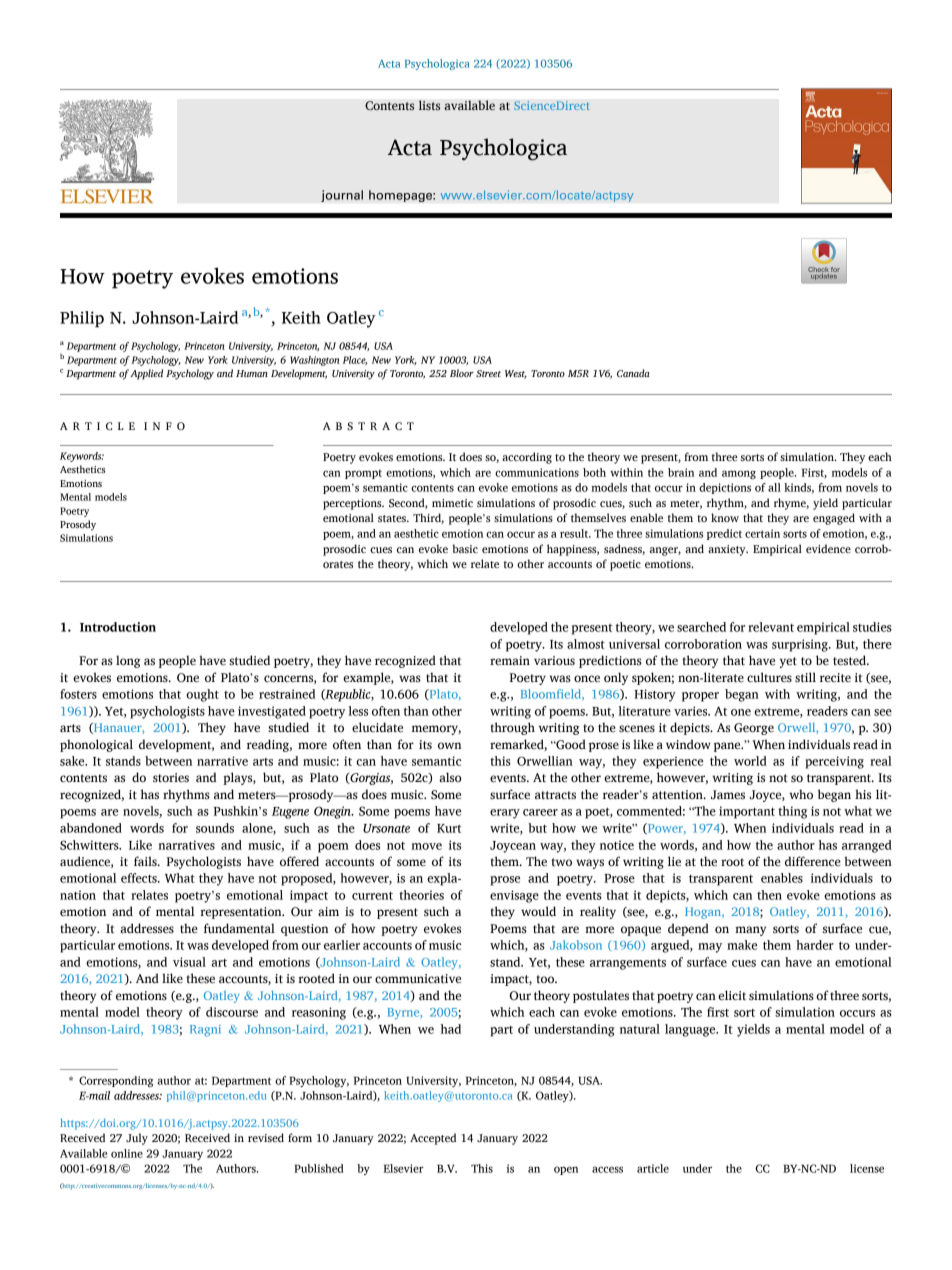 The width and height of the screenshot is (952, 1270). Describe the element at coordinates (633, 373) in the screenshot. I see `Canada` at that location.
